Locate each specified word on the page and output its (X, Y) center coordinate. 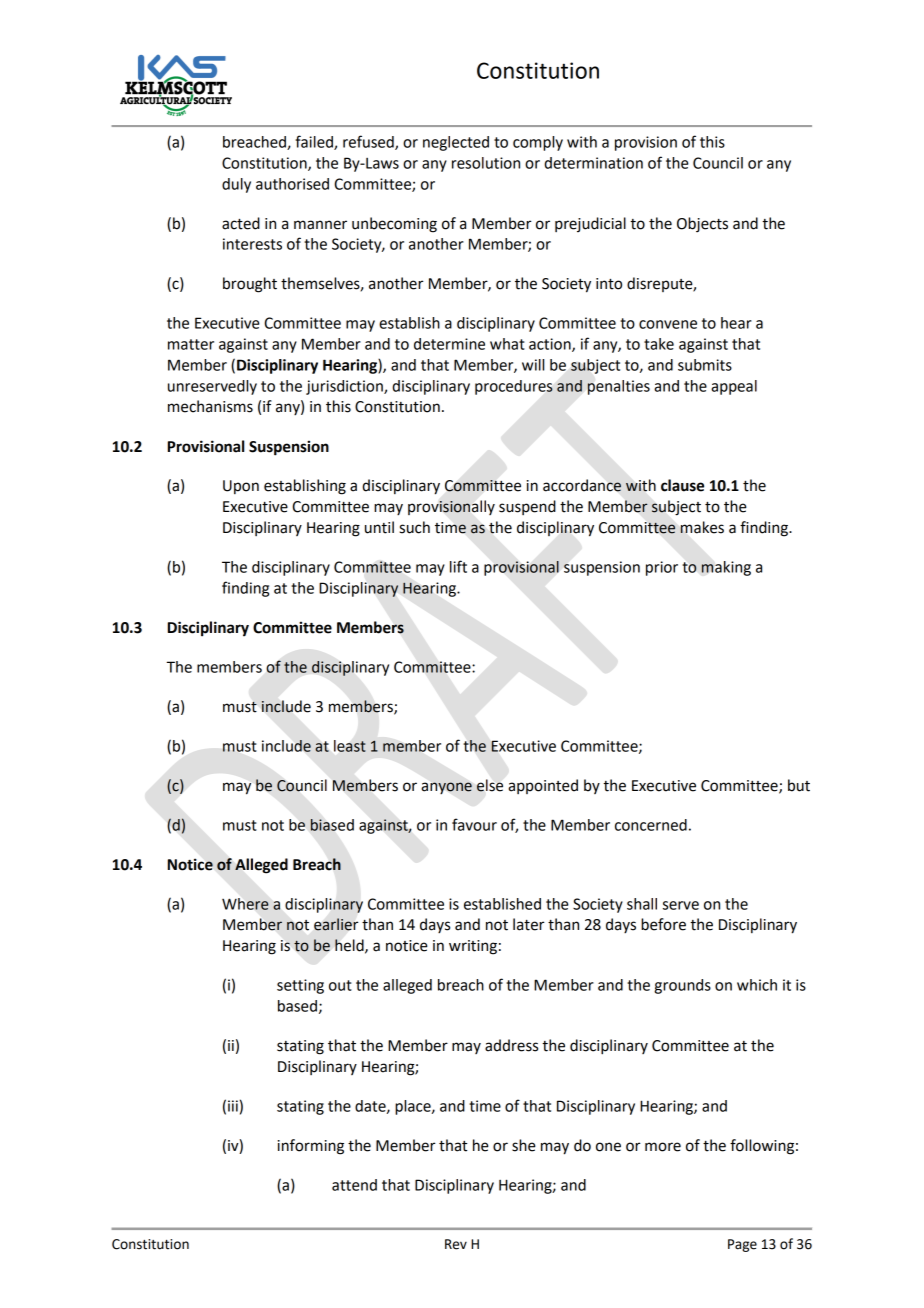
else (490, 785)
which (757, 985)
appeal (734, 387)
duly (236, 185)
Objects (702, 224)
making (726, 568)
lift (458, 566)
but (799, 785)
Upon (241, 487)
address (511, 1045)
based (297, 1006)
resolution (486, 163)
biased (332, 825)
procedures (514, 387)
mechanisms (210, 406)
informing (311, 1147)
